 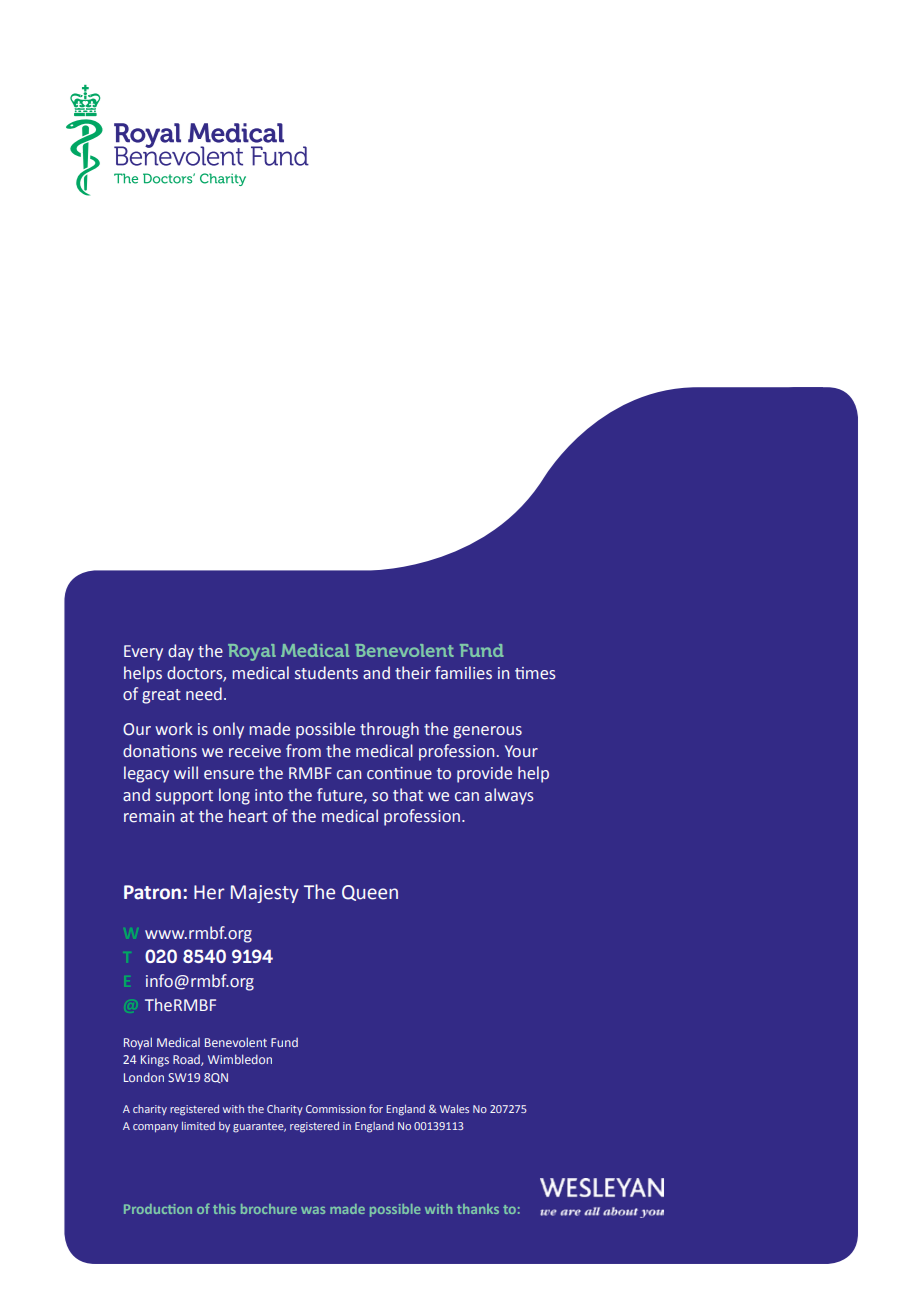 I want to click on thanks, so click(x=478, y=1209).
